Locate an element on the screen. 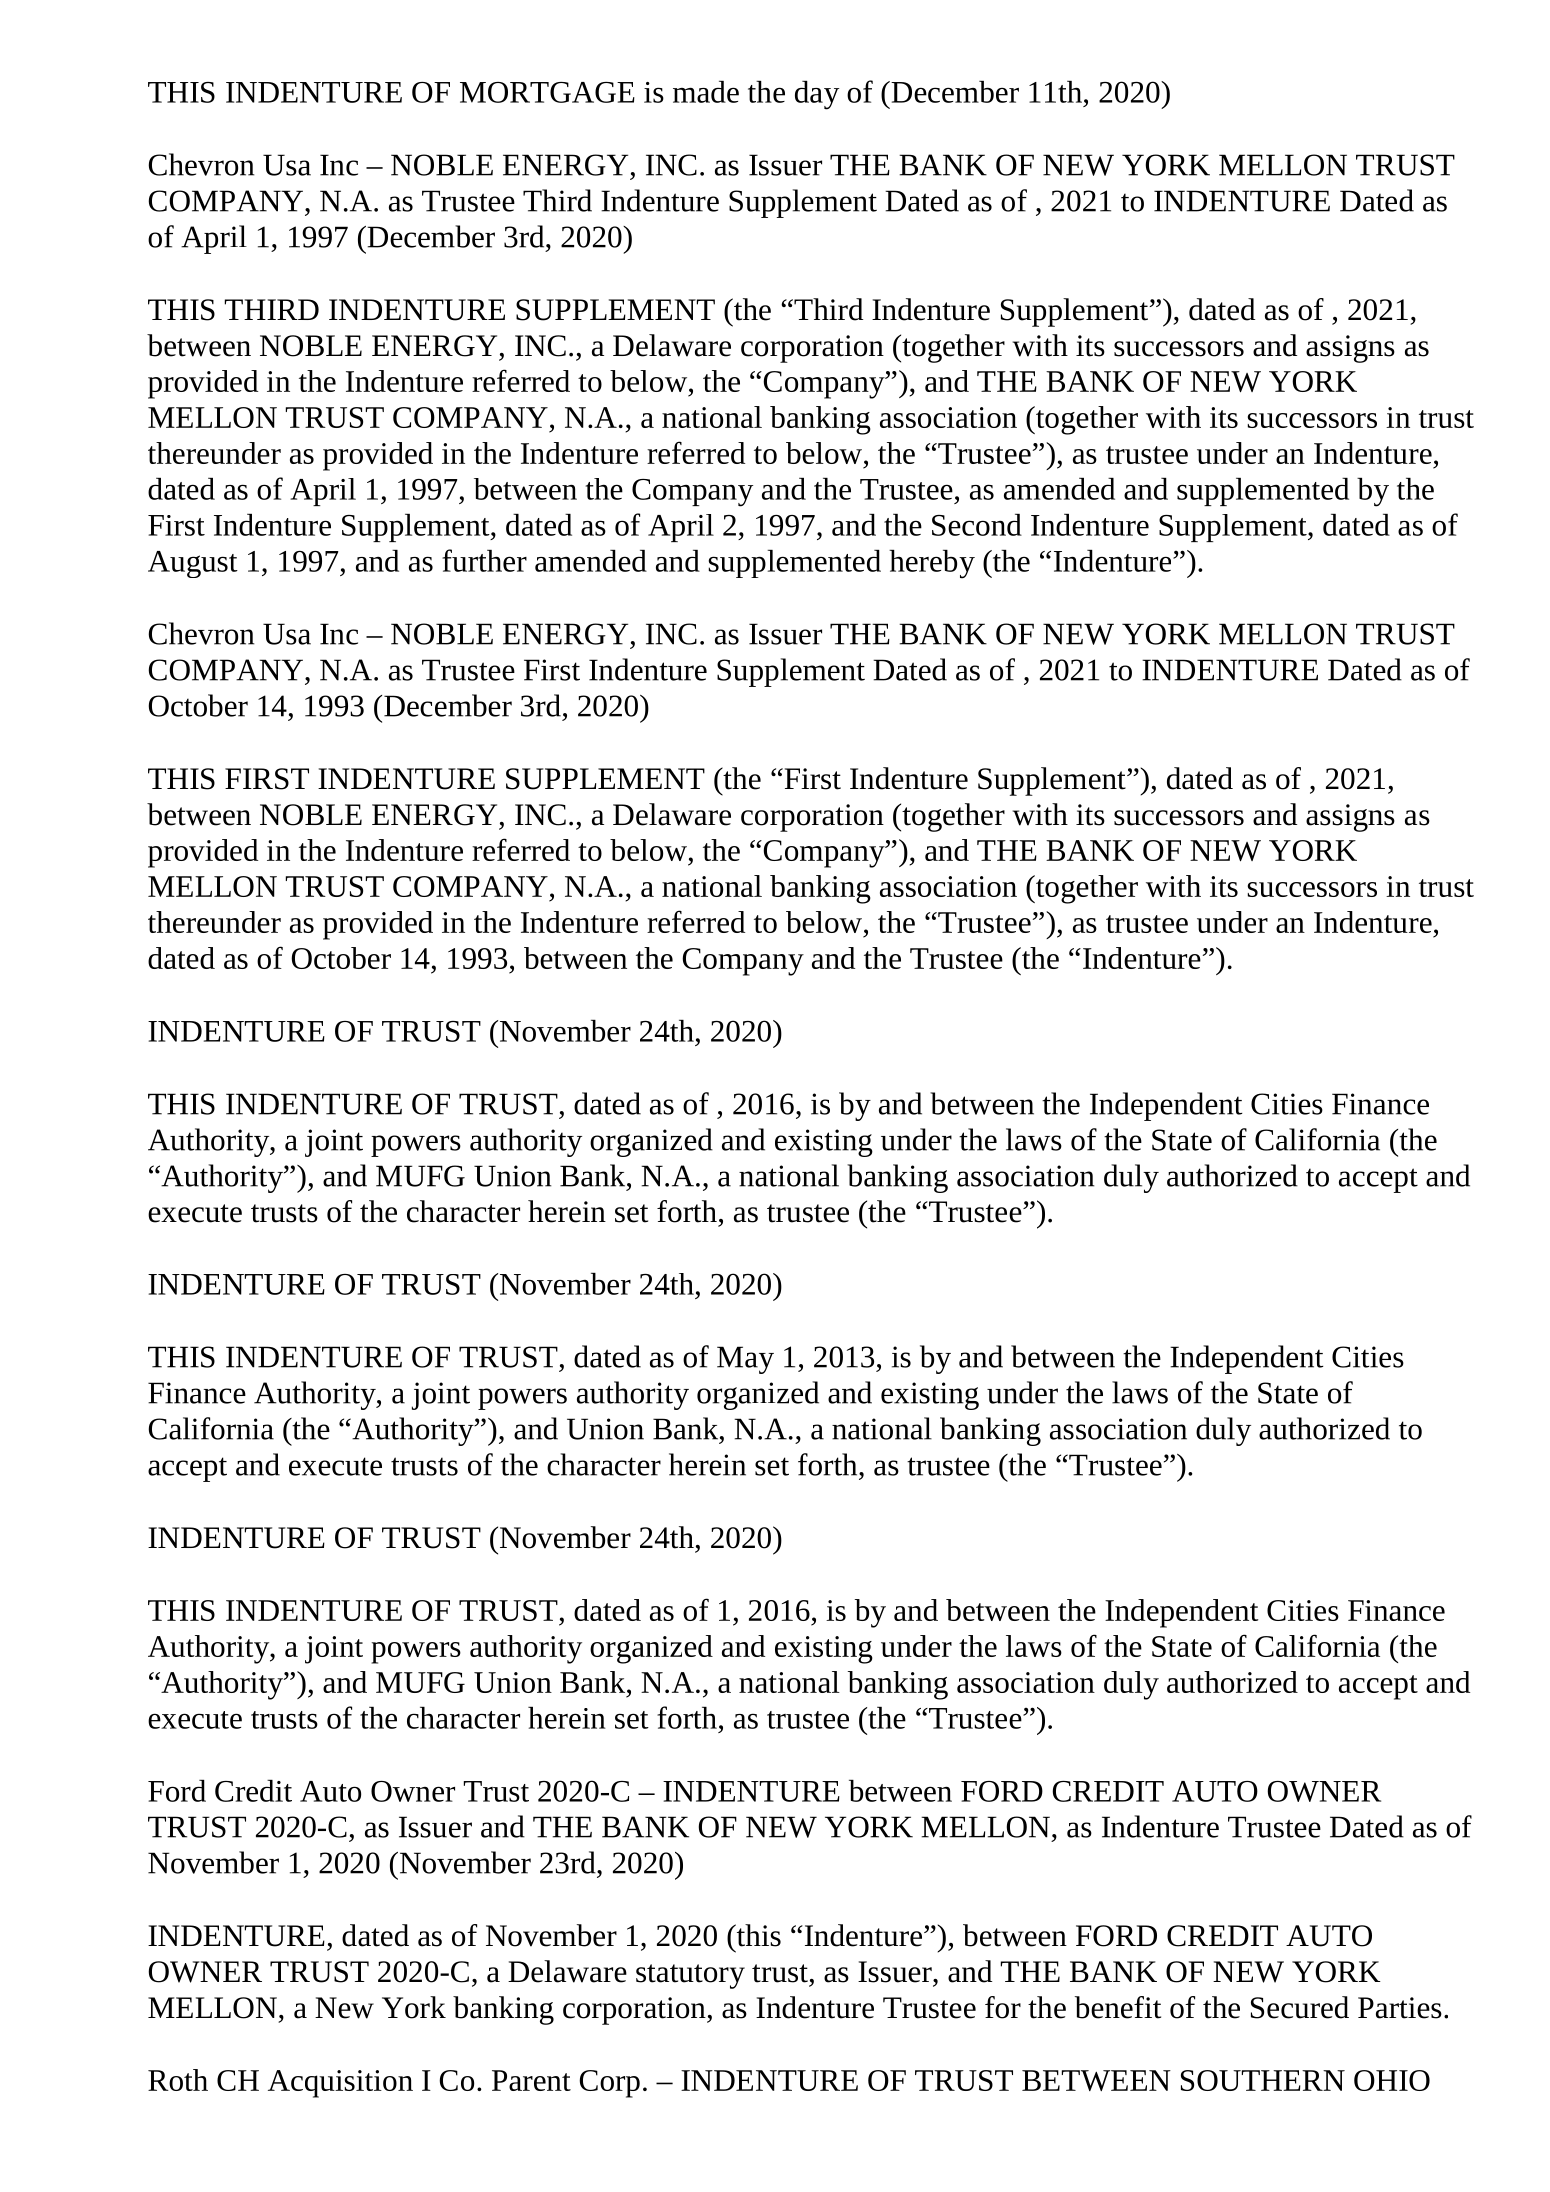 Image resolution: width=1550 pixels, height=2192 pixels. August is located at coordinates (193, 564).
